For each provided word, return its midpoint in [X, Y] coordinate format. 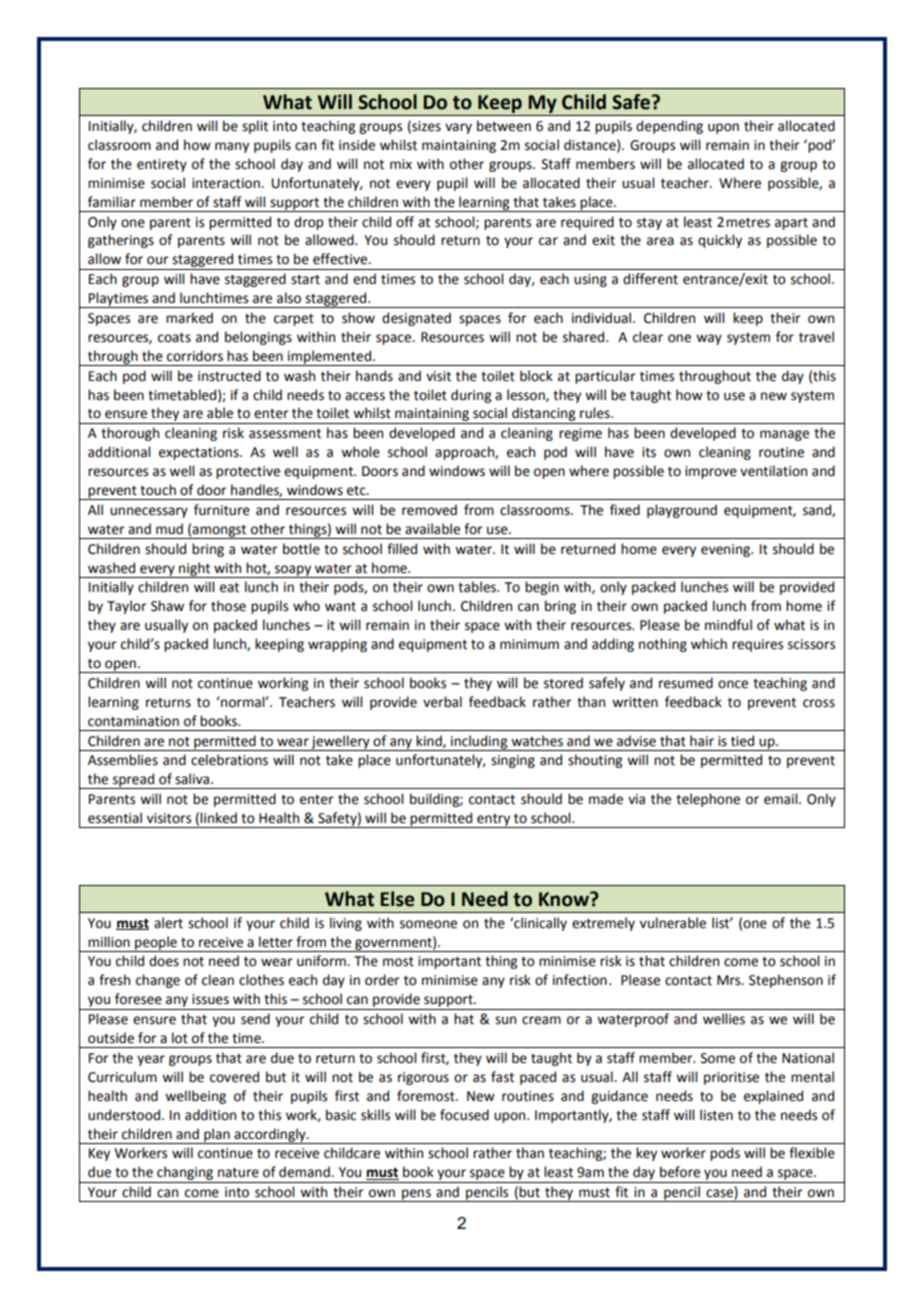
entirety [162, 165]
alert [168, 923]
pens [416, 1195]
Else [397, 899]
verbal [442, 702]
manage [784, 435]
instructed [229, 376]
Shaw [167, 606]
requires [757, 645]
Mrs [730, 980]
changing [185, 1174]
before [680, 1172]
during [471, 396]
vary [458, 128]
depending [669, 127]
